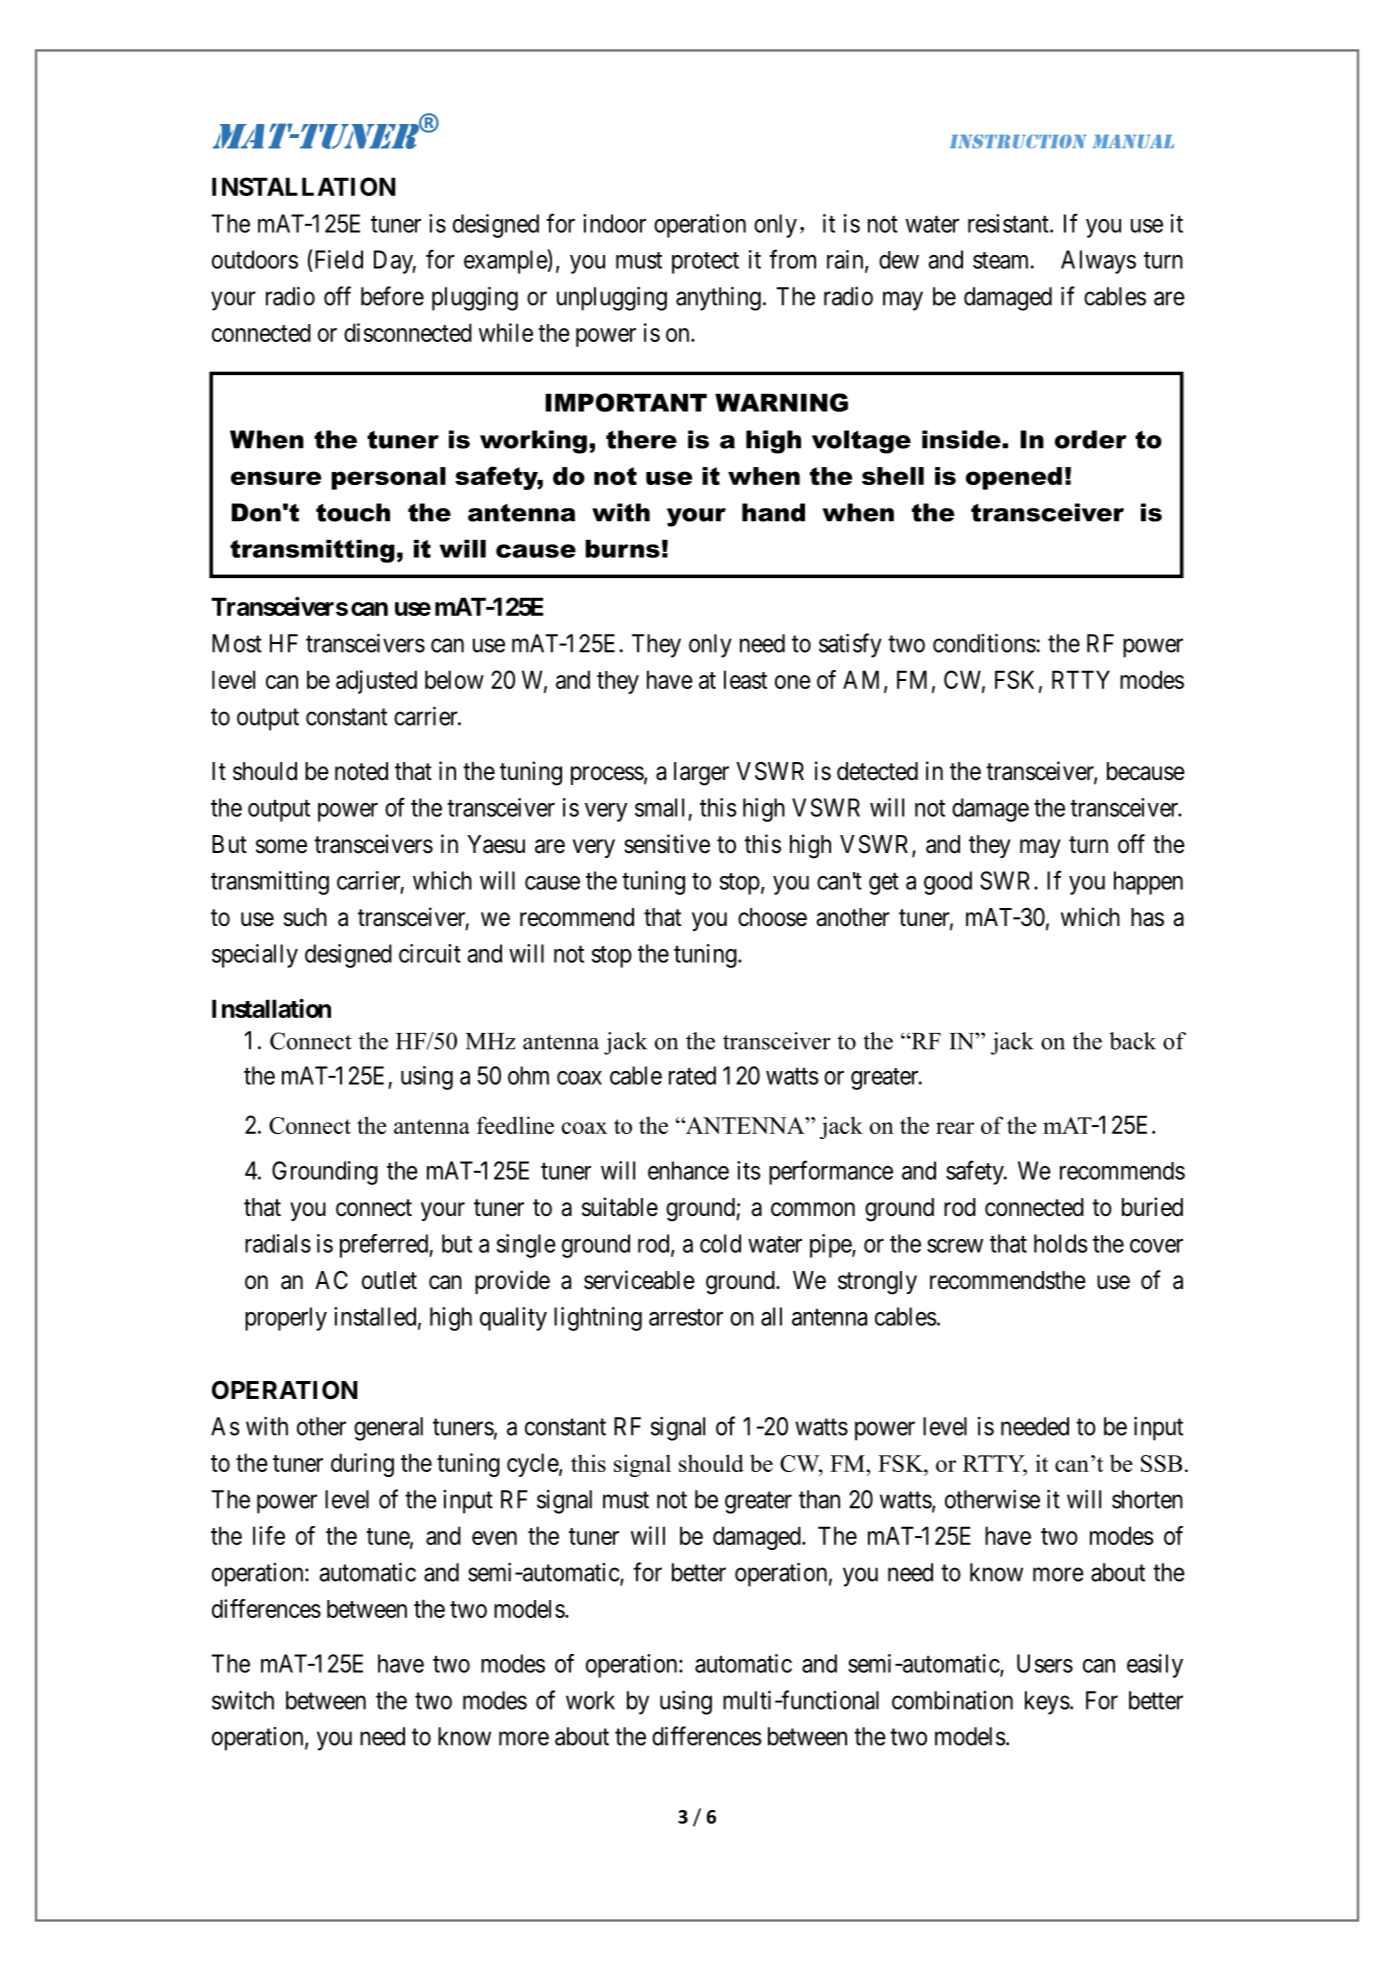 The width and height of the page is (1394, 1971). I want to click on choose, so click(772, 917).
